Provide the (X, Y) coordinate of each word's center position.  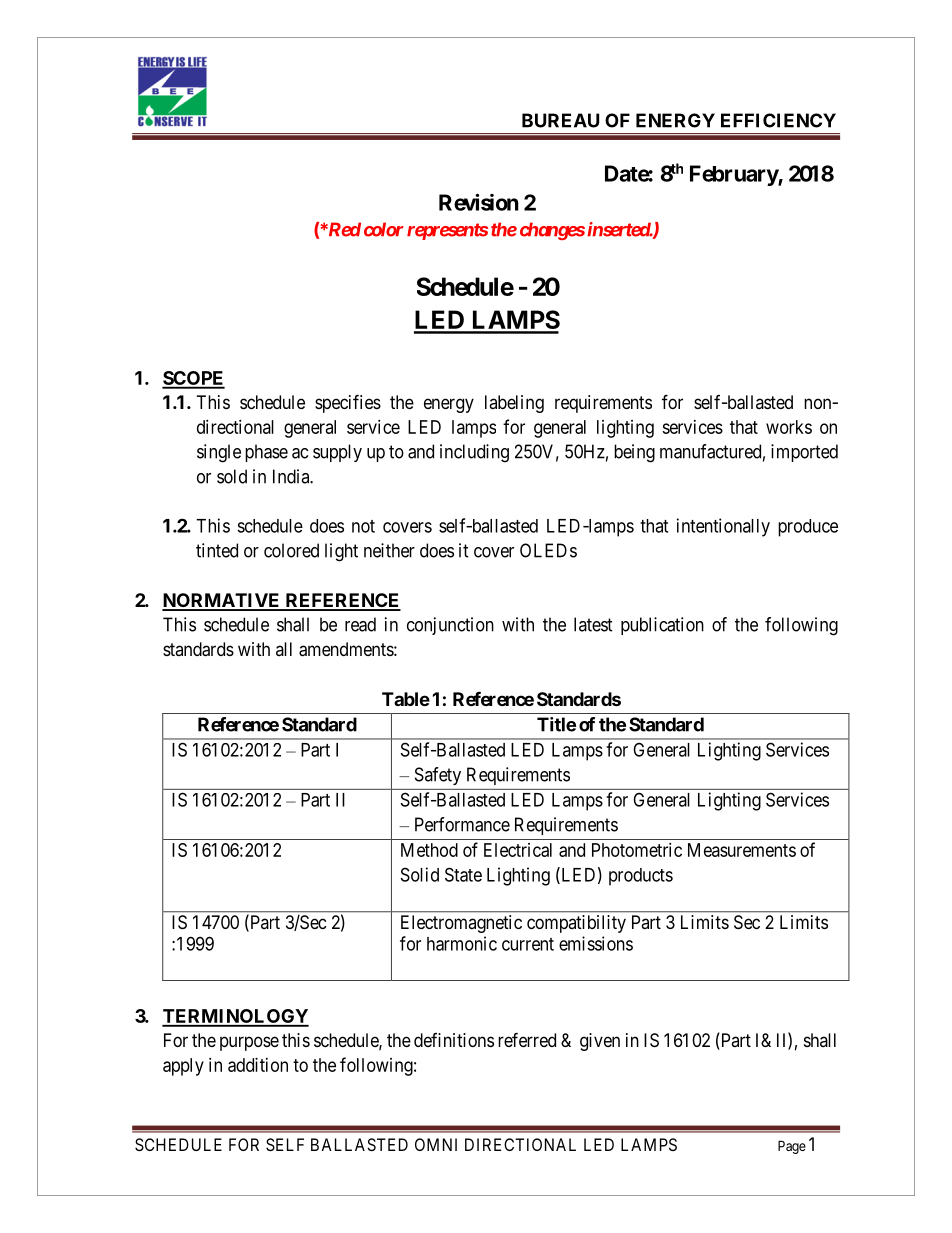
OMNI (436, 1144)
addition (258, 1065)
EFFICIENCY (778, 120)
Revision (479, 202)
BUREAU (560, 120)
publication (662, 626)
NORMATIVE (222, 601)
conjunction (450, 626)
